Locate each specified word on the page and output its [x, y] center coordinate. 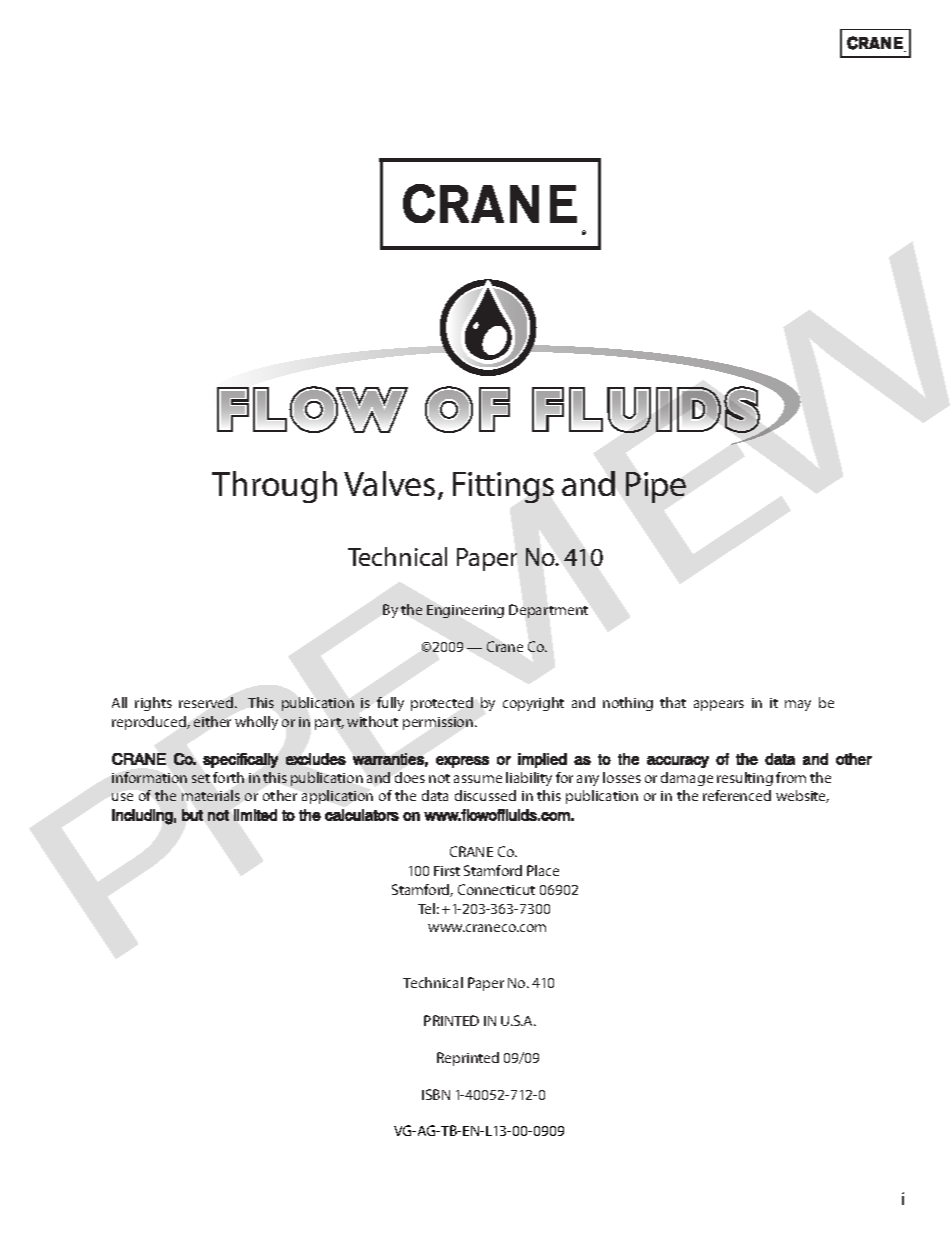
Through [274, 487]
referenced [737, 795]
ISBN [436, 1094]
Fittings [503, 487]
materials [211, 795]
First [447, 871]
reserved [207, 702]
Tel [426, 908]
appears [719, 705]
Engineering [465, 611]
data [435, 795]
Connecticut [496, 889]
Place [543, 870]
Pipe [656, 487]
